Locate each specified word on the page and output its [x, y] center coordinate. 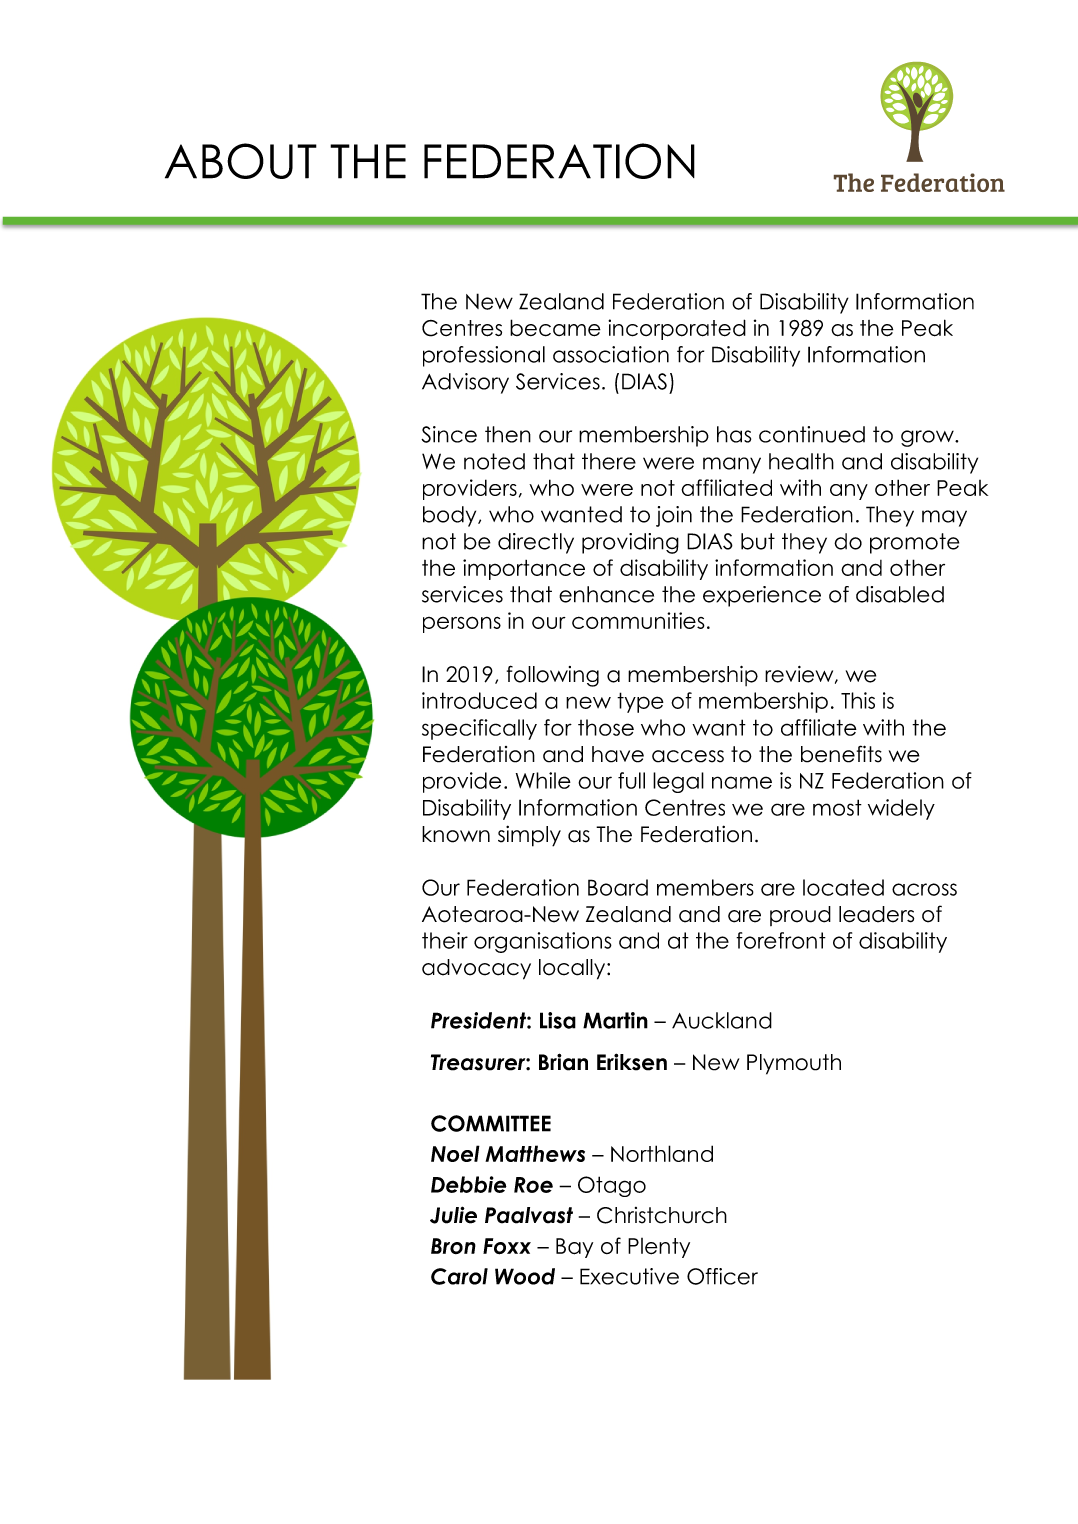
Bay [574, 1248]
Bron [453, 1246]
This [858, 700]
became [555, 328]
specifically [479, 729]
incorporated [677, 329]
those [606, 727]
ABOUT [241, 161]
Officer [722, 1276]
